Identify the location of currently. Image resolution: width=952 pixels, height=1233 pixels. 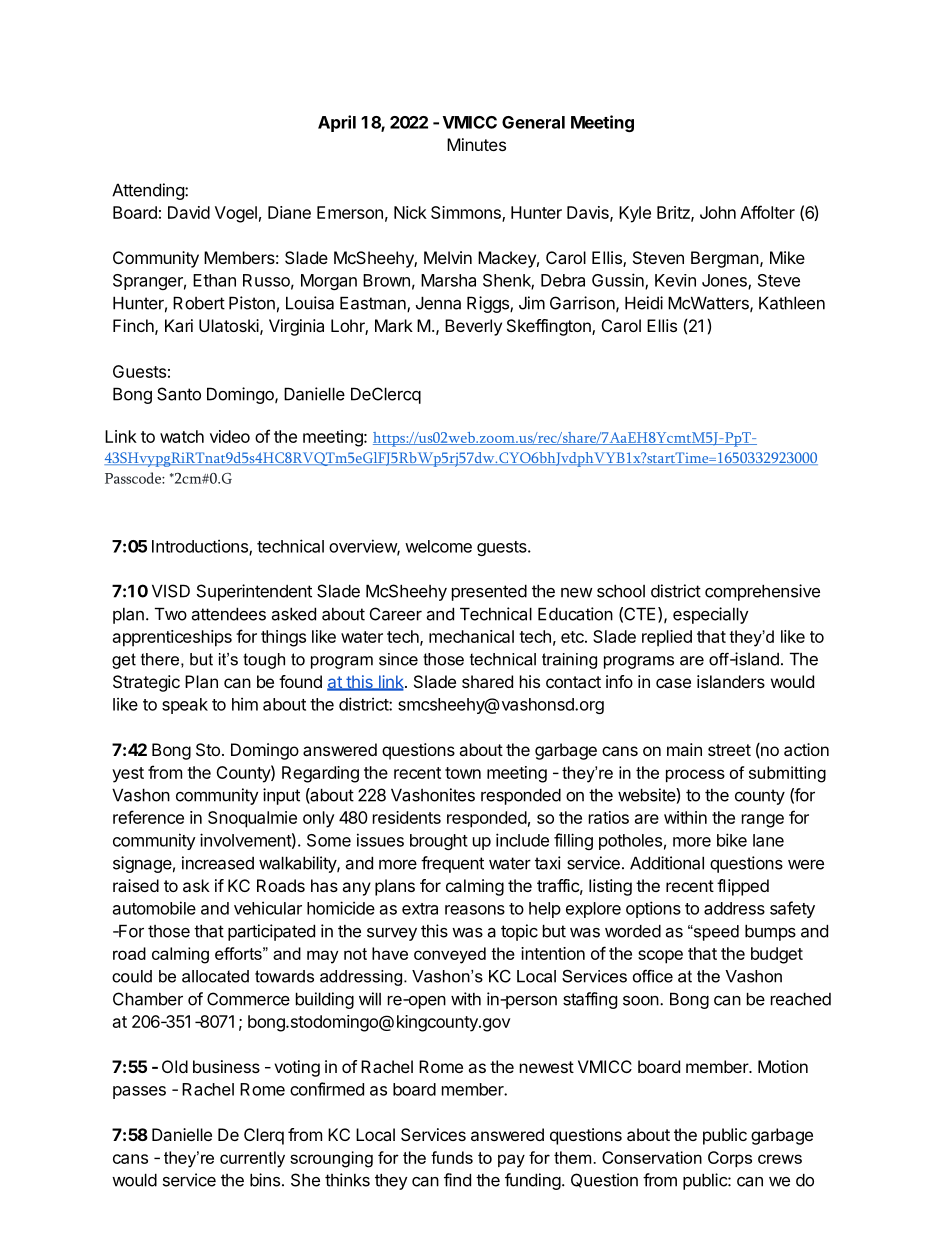
(252, 1159).
